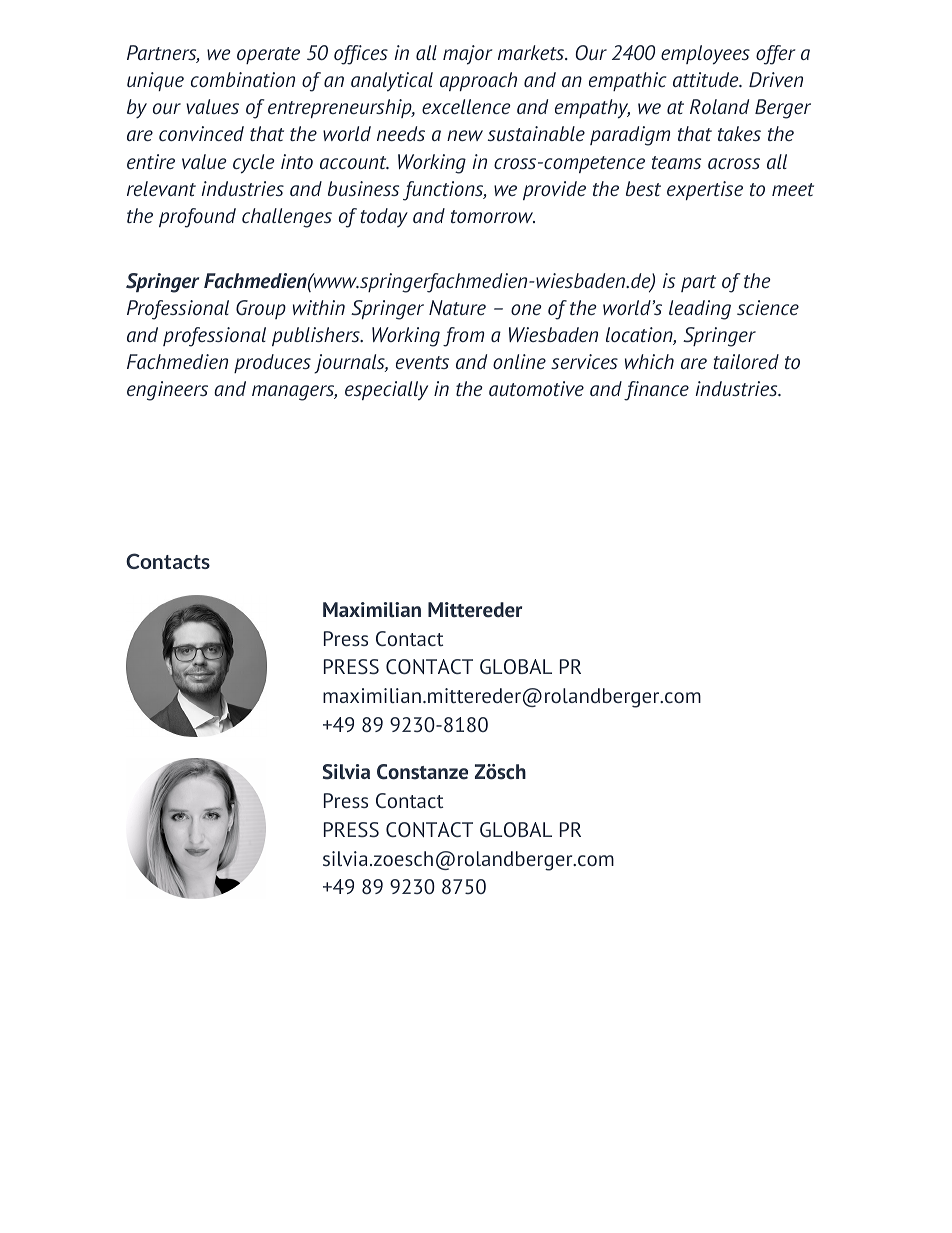 Image resolution: width=952 pixels, height=1233 pixels. I want to click on major, so click(468, 55).
